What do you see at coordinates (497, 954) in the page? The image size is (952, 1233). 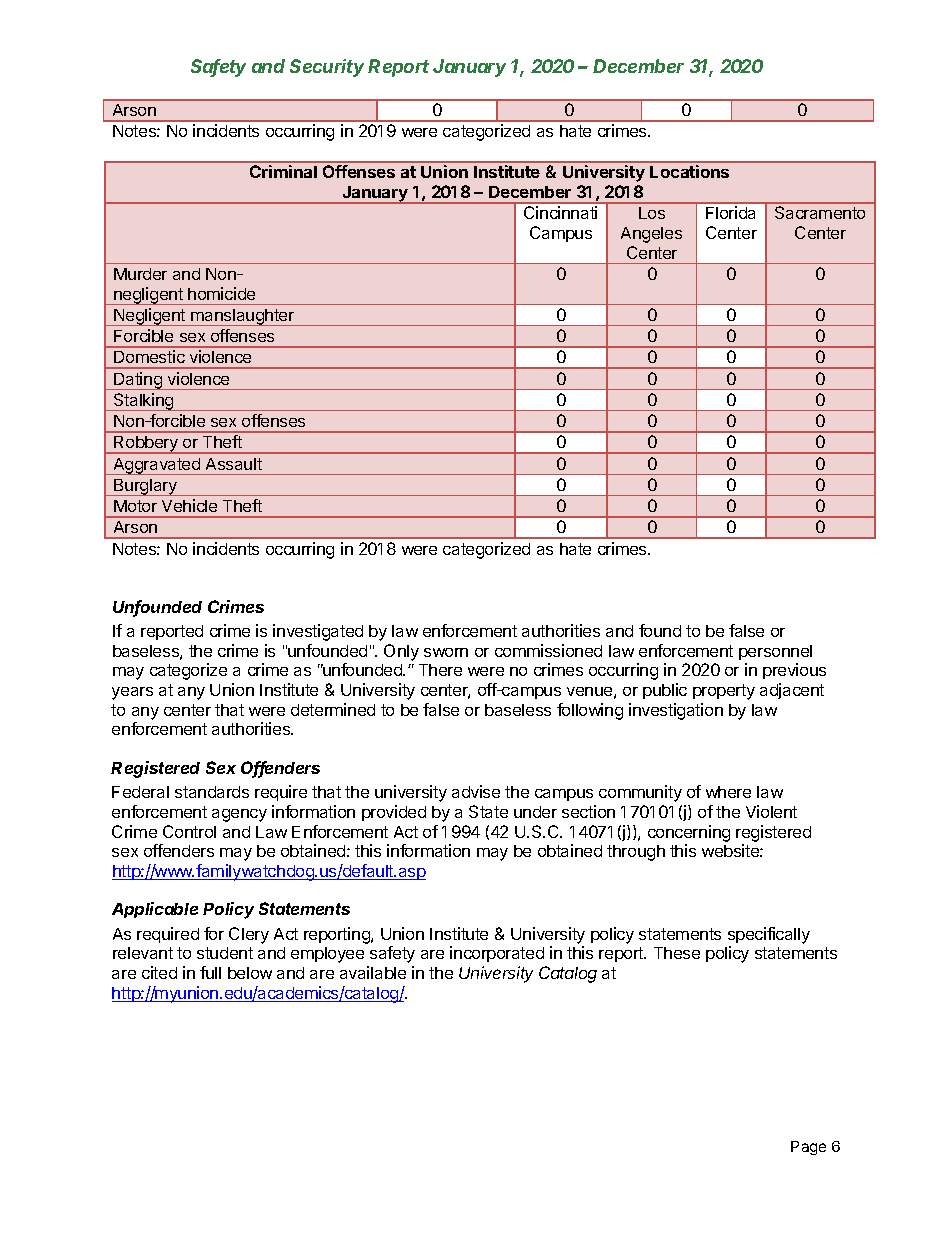 I see `incorporated` at bounding box center [497, 954].
